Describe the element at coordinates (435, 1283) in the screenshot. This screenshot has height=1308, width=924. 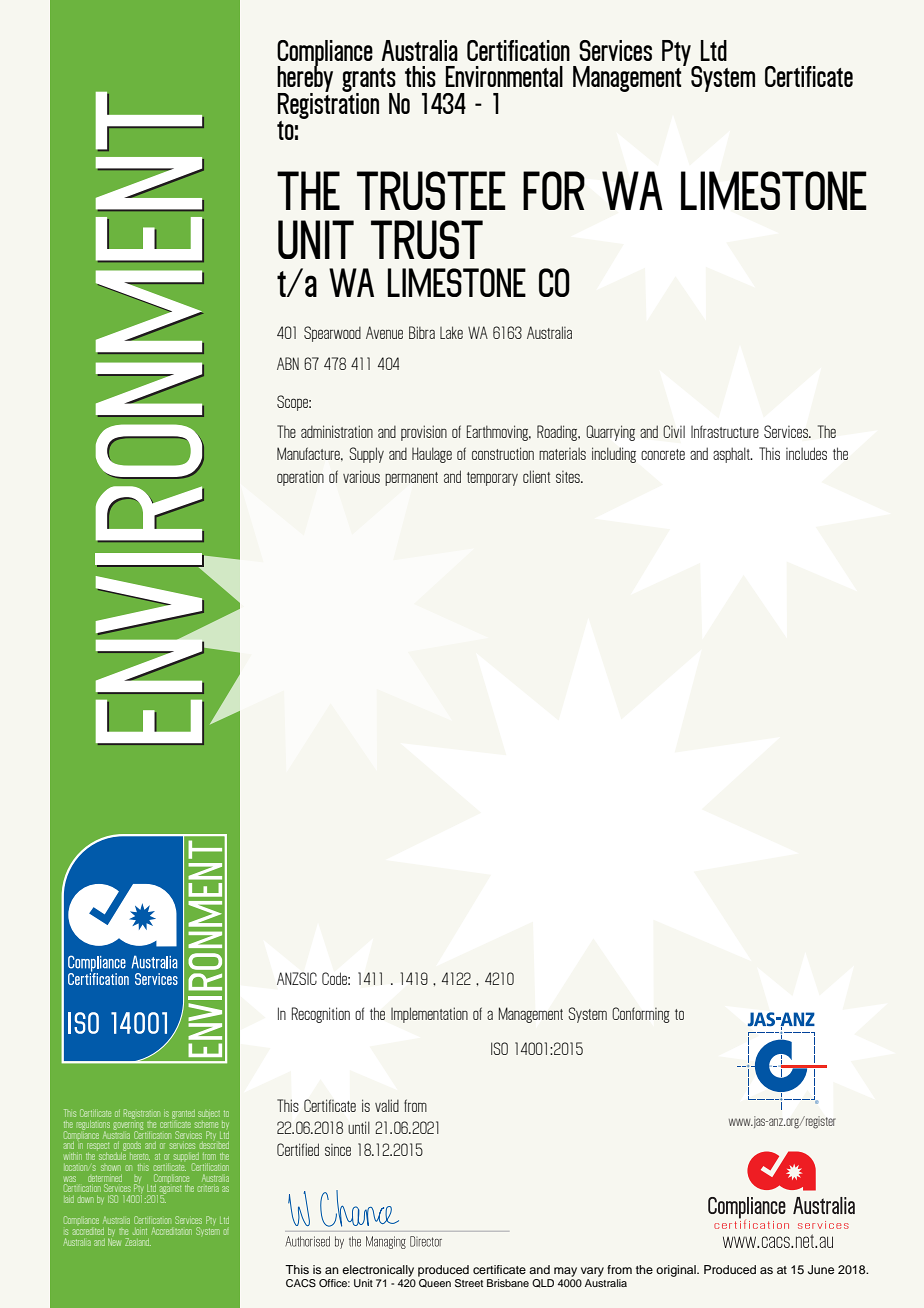
I see `Queen` at that location.
